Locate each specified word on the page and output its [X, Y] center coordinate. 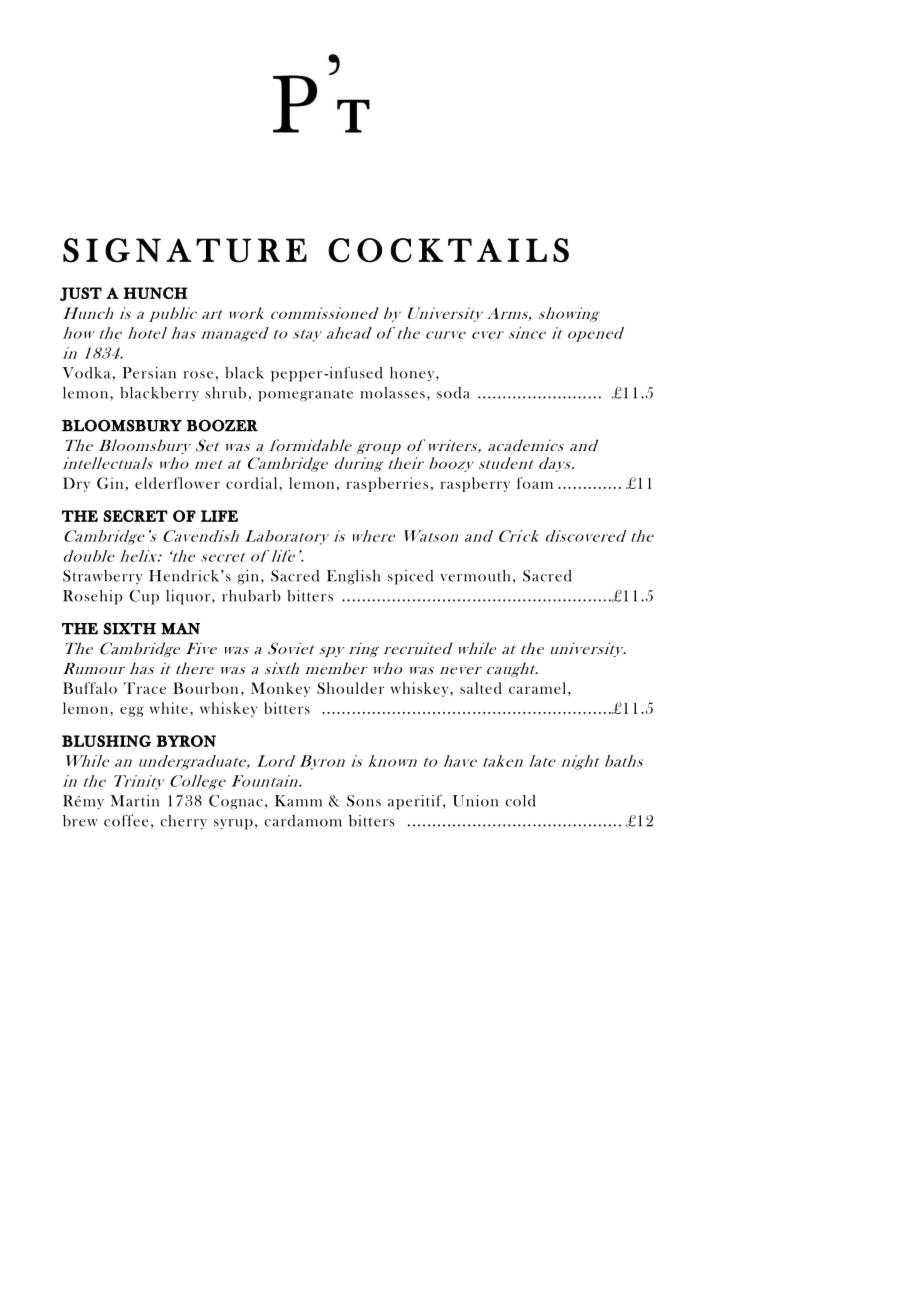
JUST [81, 294]
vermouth [475, 576]
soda [453, 393]
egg [132, 711]
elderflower [177, 483]
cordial [253, 483]
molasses [392, 393]
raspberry [475, 484]
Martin [135, 801]
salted [481, 688]
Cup [144, 597]
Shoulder [350, 688]
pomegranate [305, 395]
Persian [149, 373]
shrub [225, 393]
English [353, 577]
